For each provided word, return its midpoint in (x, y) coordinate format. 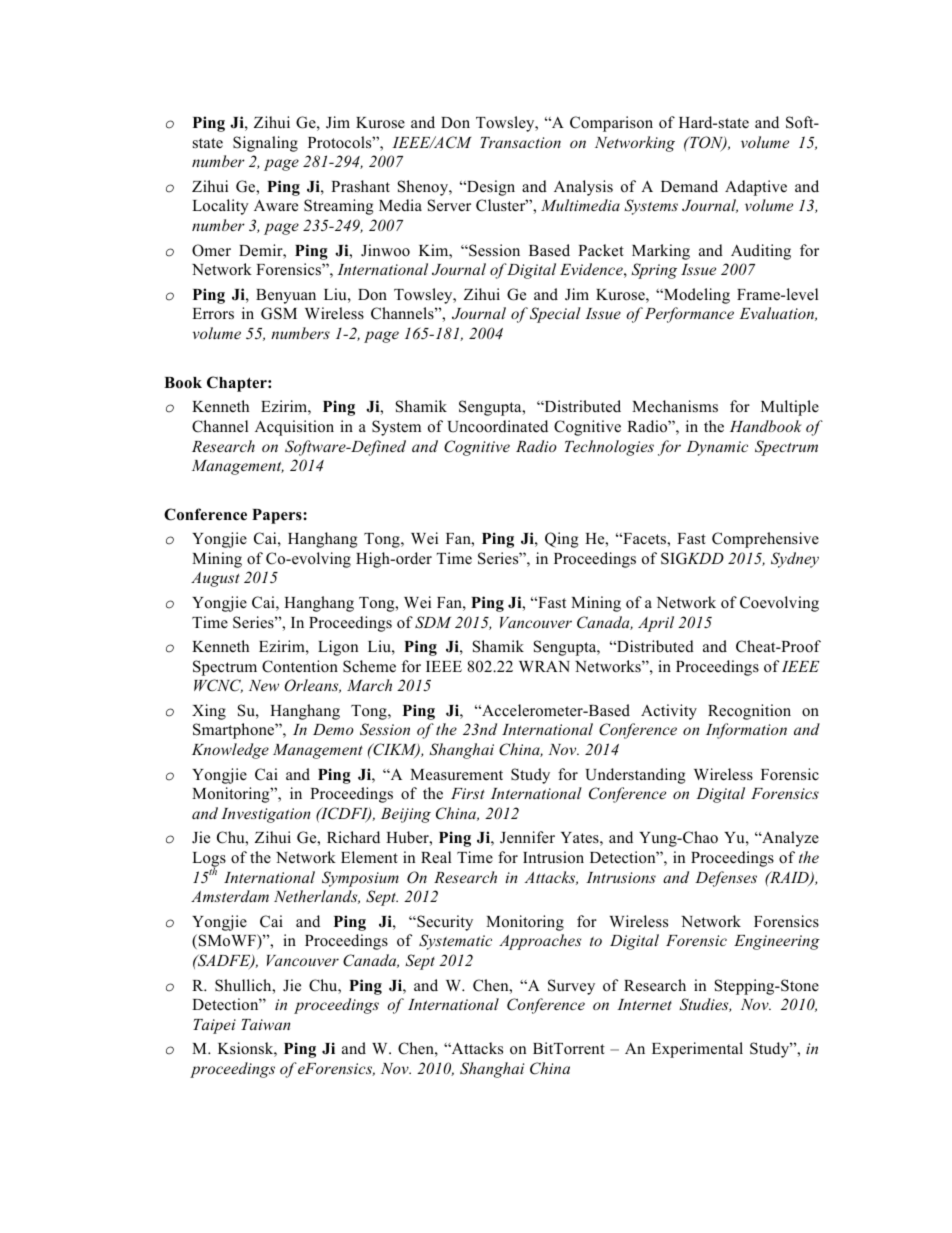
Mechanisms (675, 406)
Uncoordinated (498, 426)
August (215, 579)
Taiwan (266, 1024)
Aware (276, 205)
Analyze (789, 839)
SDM (433, 622)
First (467, 793)
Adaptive (756, 188)
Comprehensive (765, 540)
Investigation (266, 815)
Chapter (238, 384)
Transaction (520, 142)
